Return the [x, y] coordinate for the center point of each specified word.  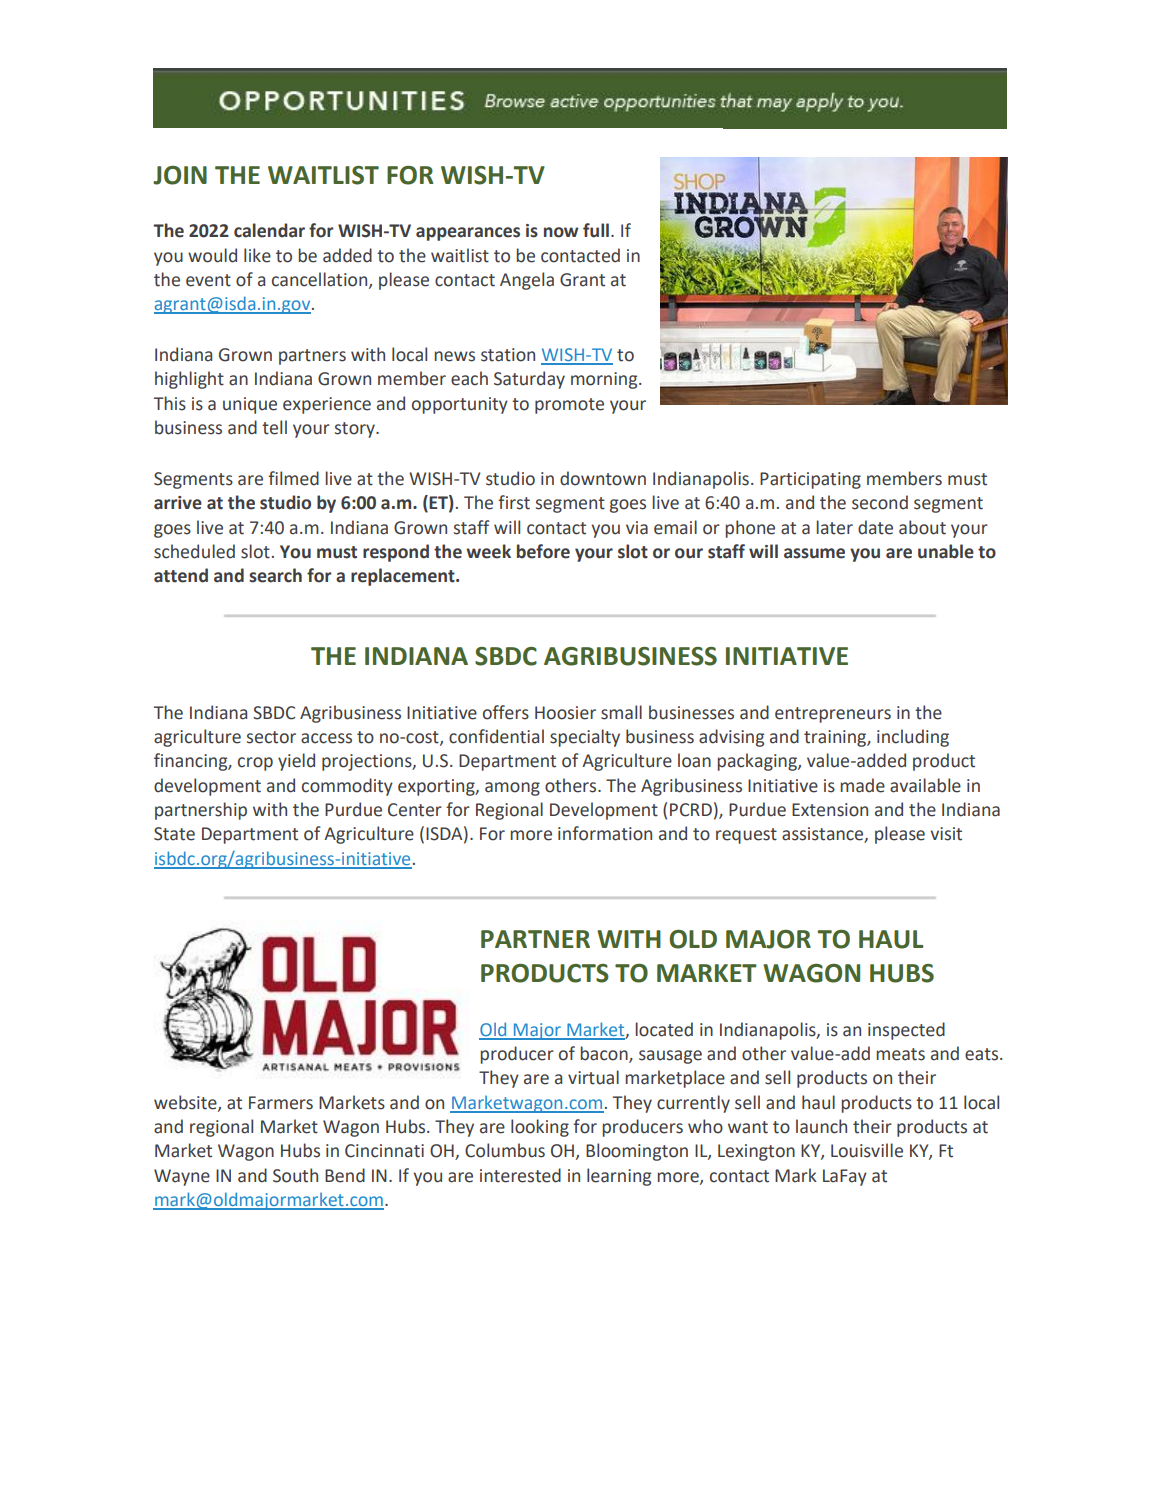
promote [569, 406]
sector [271, 737]
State [174, 834]
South [295, 1175]
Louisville [867, 1150]
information [605, 833]
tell [274, 427]
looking [540, 1128]
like [257, 255]
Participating [810, 480]
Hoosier [565, 713]
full [596, 230]
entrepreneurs [833, 715]
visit [946, 834]
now [561, 232]
